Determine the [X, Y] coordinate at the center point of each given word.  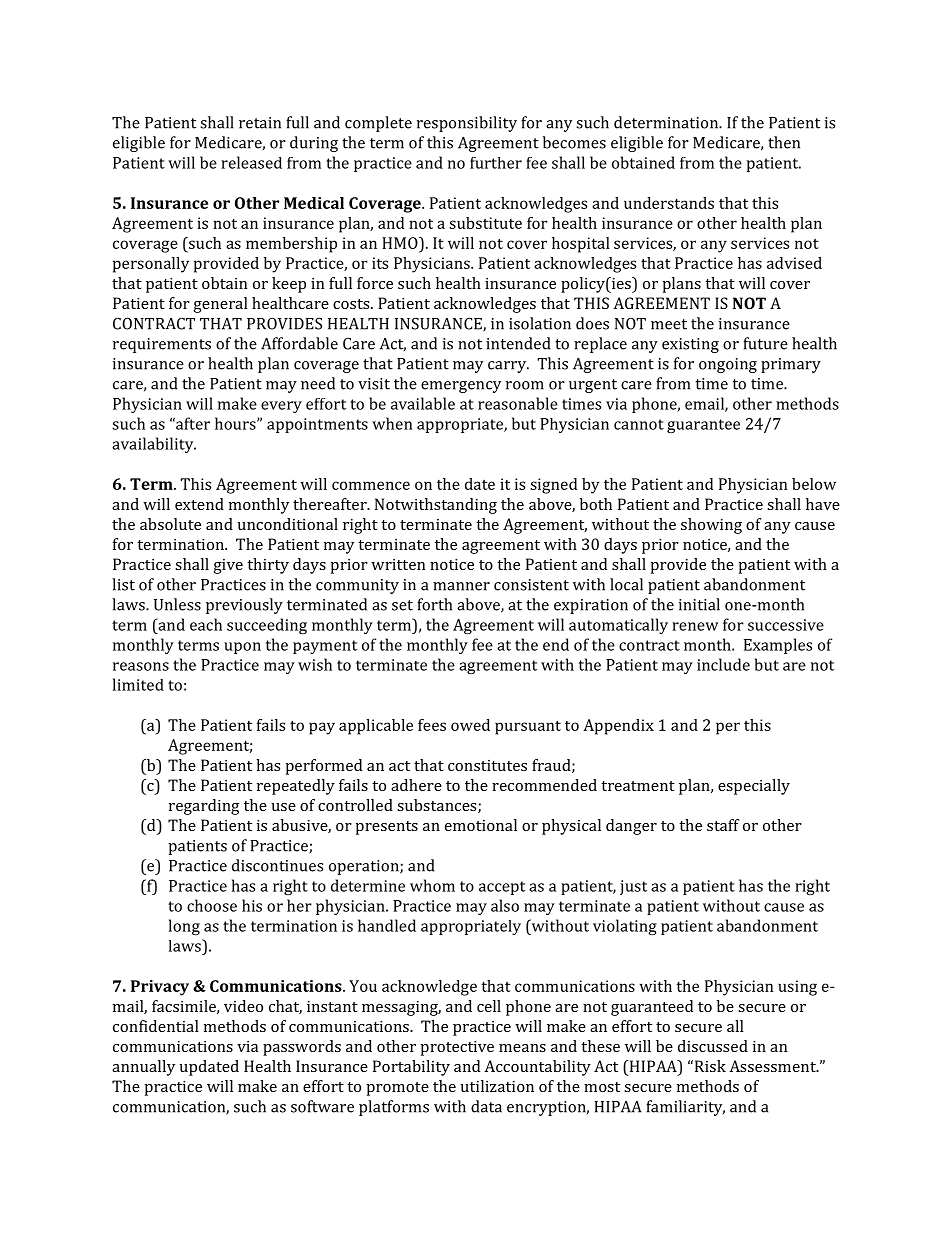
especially [754, 787]
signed [553, 486]
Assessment [773, 1066]
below [814, 484]
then [784, 142]
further [496, 163]
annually [143, 1068]
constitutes [487, 765]
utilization [497, 1086]
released [251, 162]
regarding [204, 807]
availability [154, 445]
